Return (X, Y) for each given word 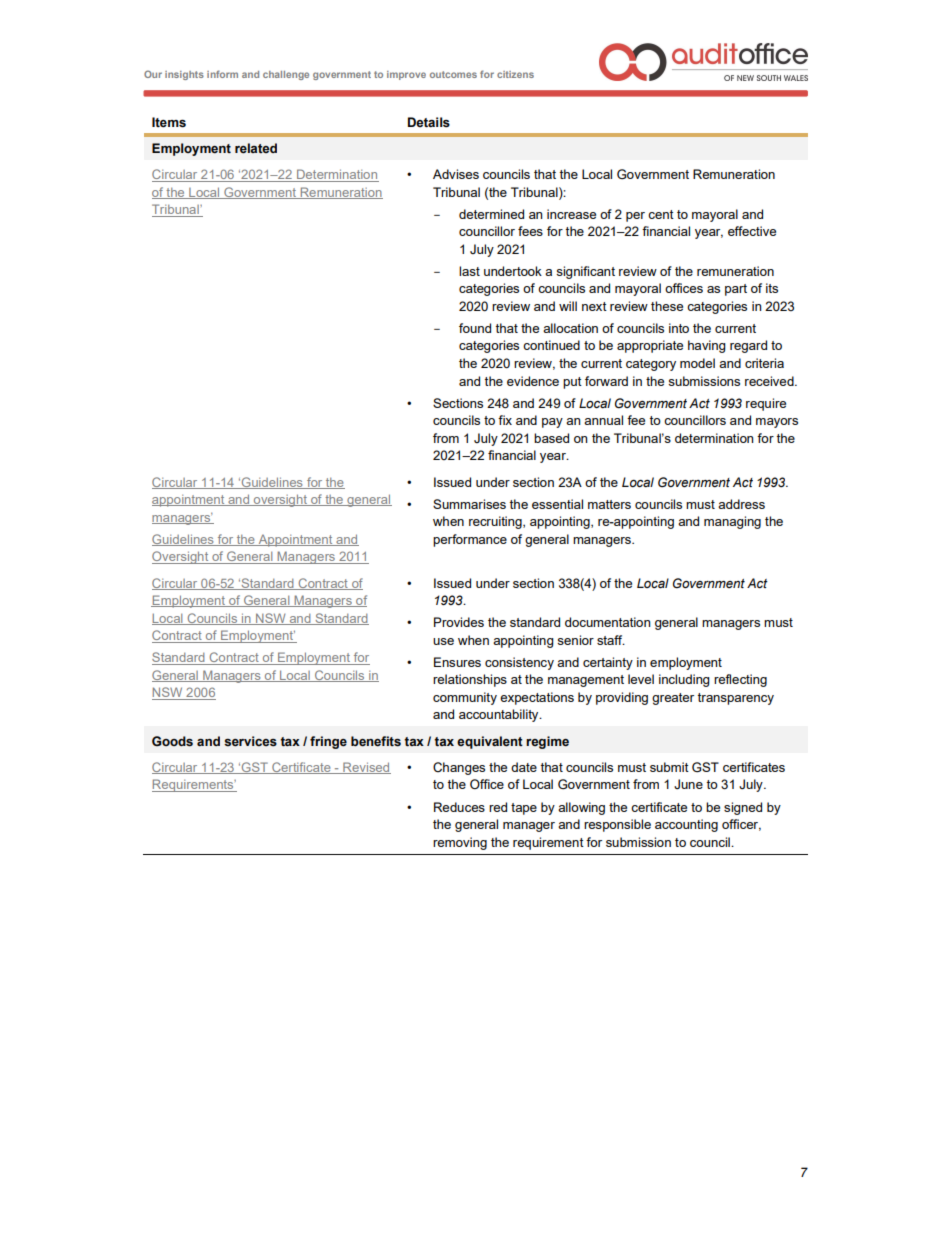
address (741, 504)
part (736, 290)
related (256, 148)
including (684, 680)
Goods (172, 741)
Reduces (459, 807)
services (250, 741)
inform (222, 74)
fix (505, 420)
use (443, 641)
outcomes (453, 74)
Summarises (469, 504)
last (469, 271)
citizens (515, 74)
